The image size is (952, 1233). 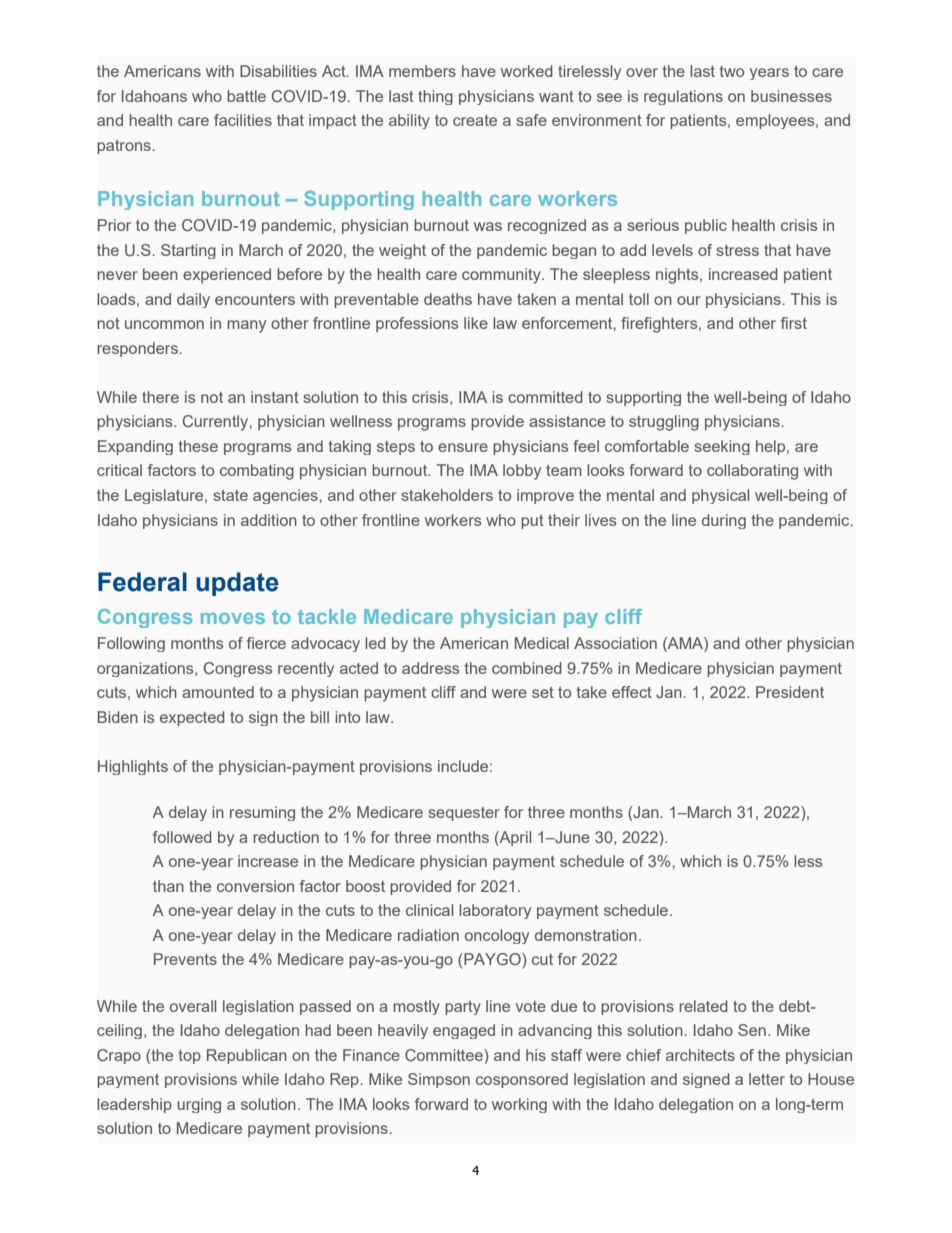 What do you see at coordinates (463, 447) in the page?
I see `ensure` at bounding box center [463, 447].
